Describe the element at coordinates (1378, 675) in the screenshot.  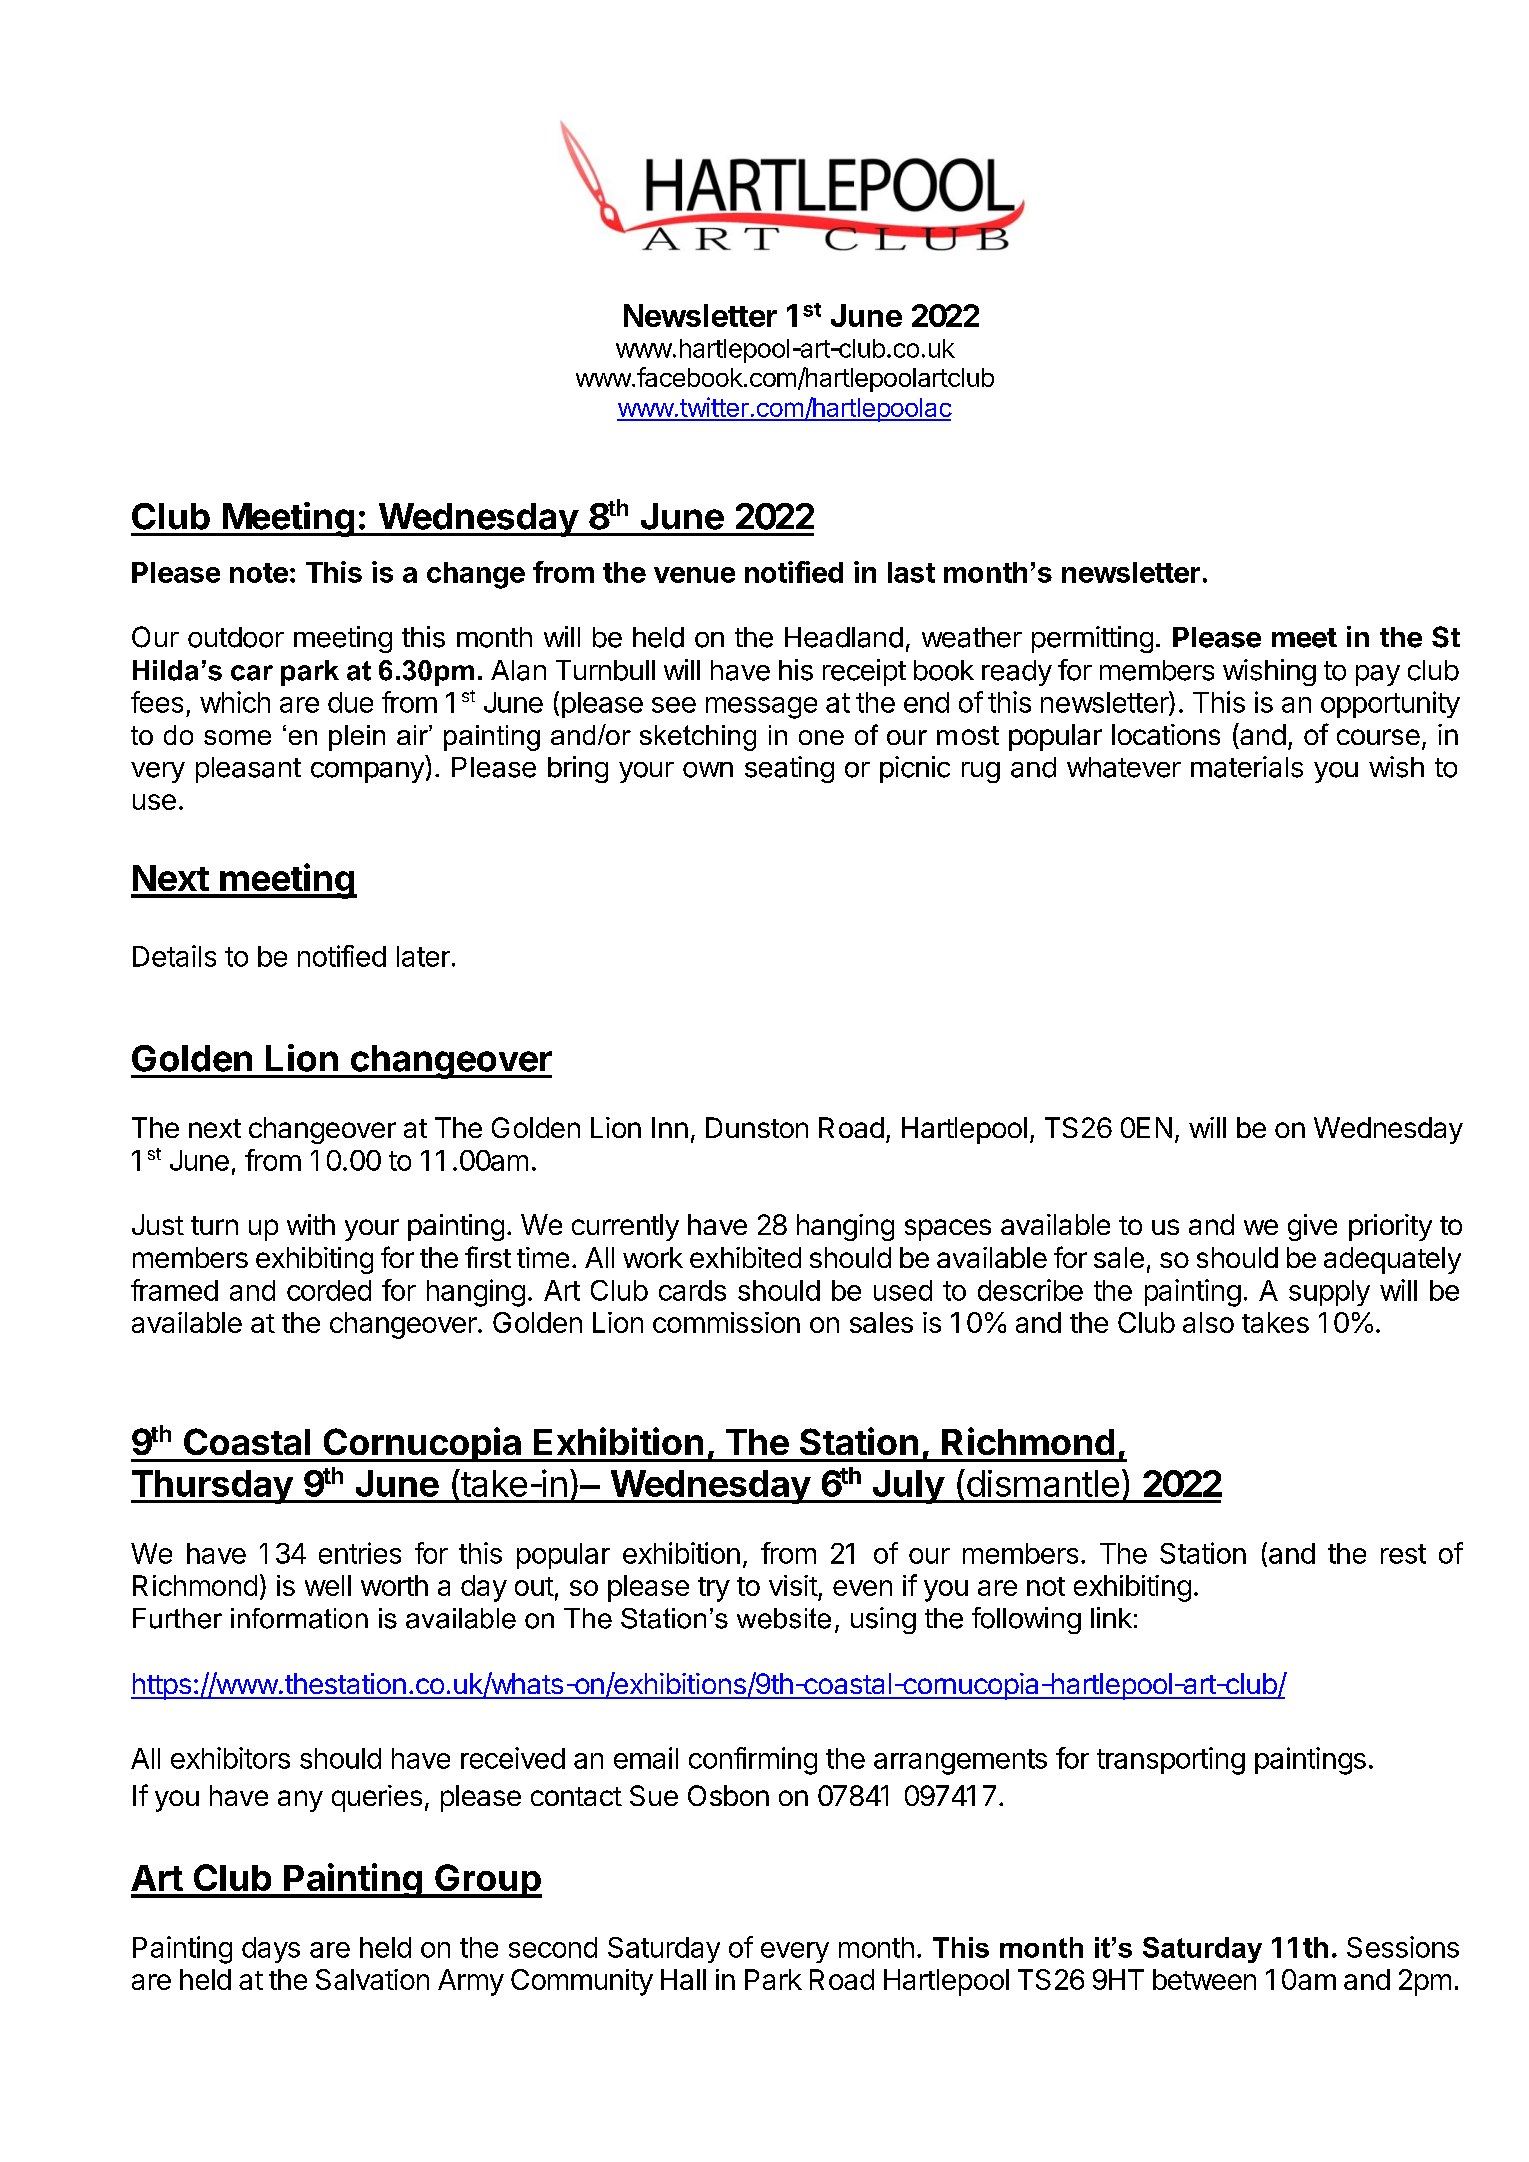
I see `pay` at that location.
